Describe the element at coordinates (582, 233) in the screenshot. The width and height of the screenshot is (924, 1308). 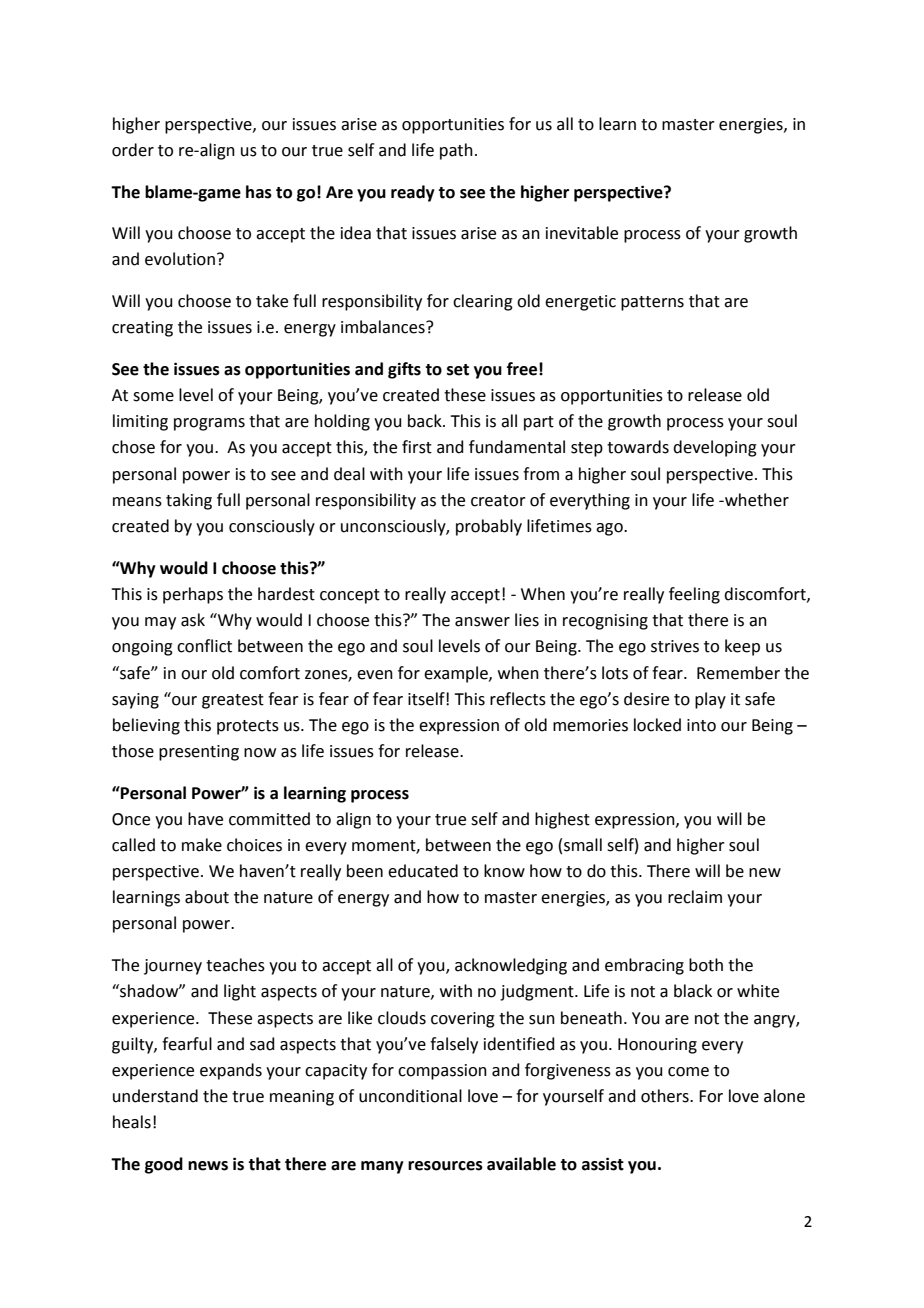
I see `inevitable` at that location.
